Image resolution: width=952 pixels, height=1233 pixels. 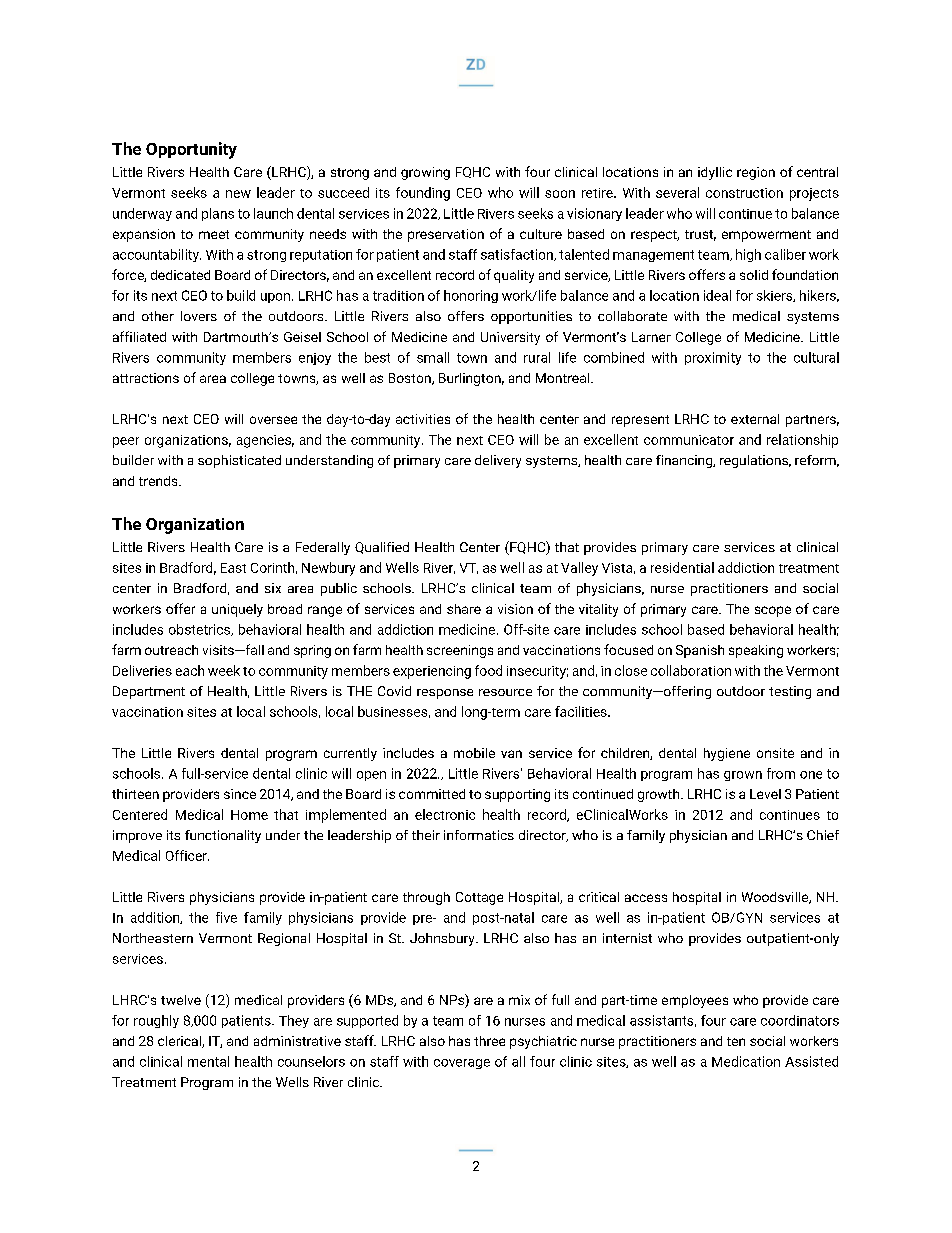 What do you see at coordinates (773, 611) in the screenshot?
I see `scope` at bounding box center [773, 611].
